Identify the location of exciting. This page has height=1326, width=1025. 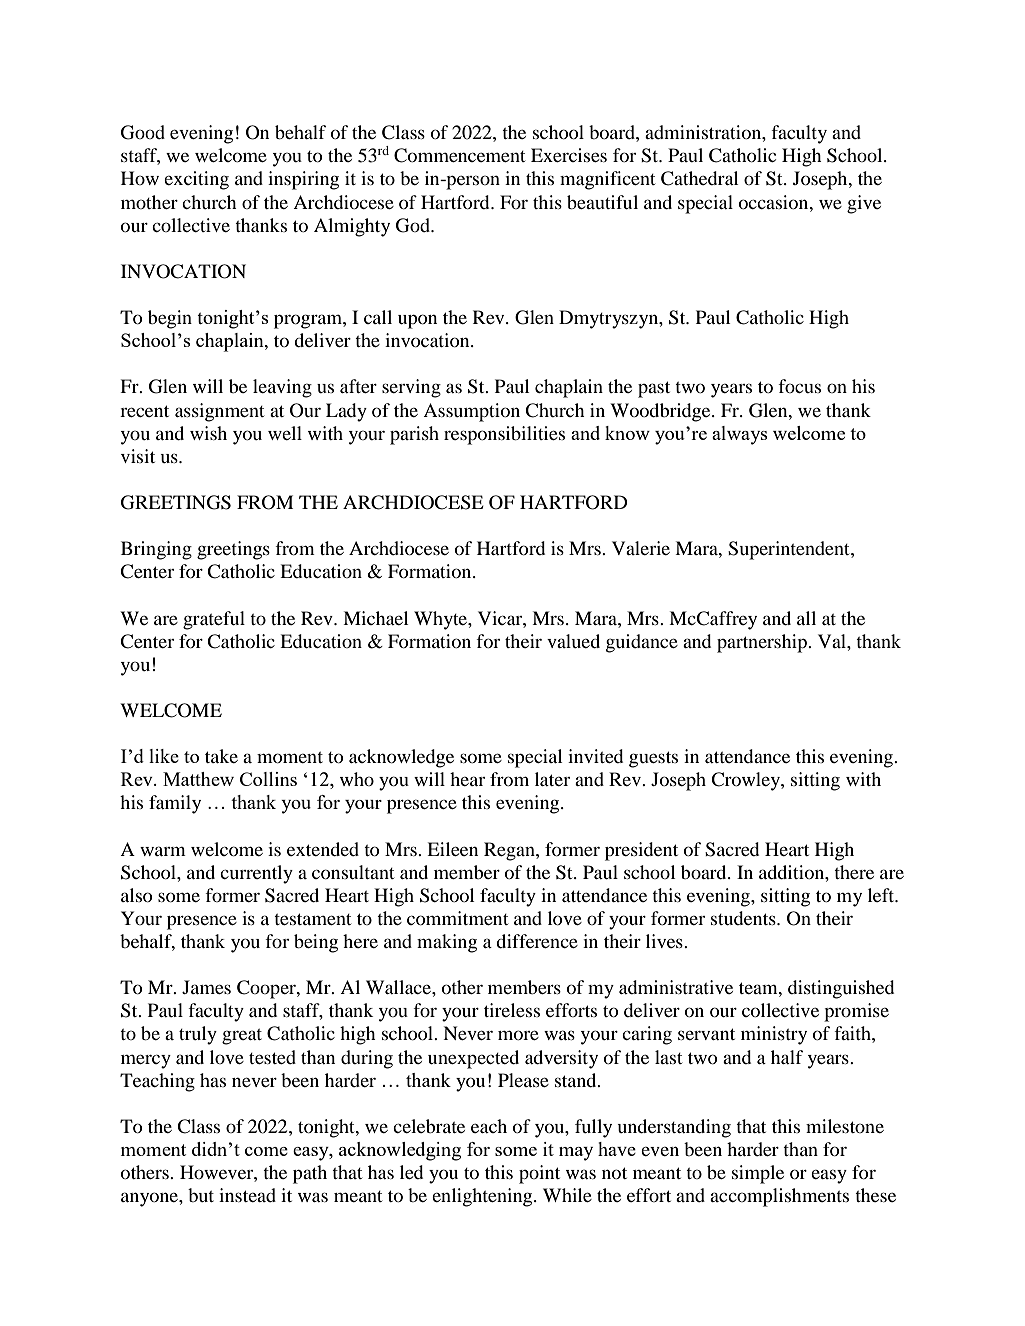
(196, 180).
